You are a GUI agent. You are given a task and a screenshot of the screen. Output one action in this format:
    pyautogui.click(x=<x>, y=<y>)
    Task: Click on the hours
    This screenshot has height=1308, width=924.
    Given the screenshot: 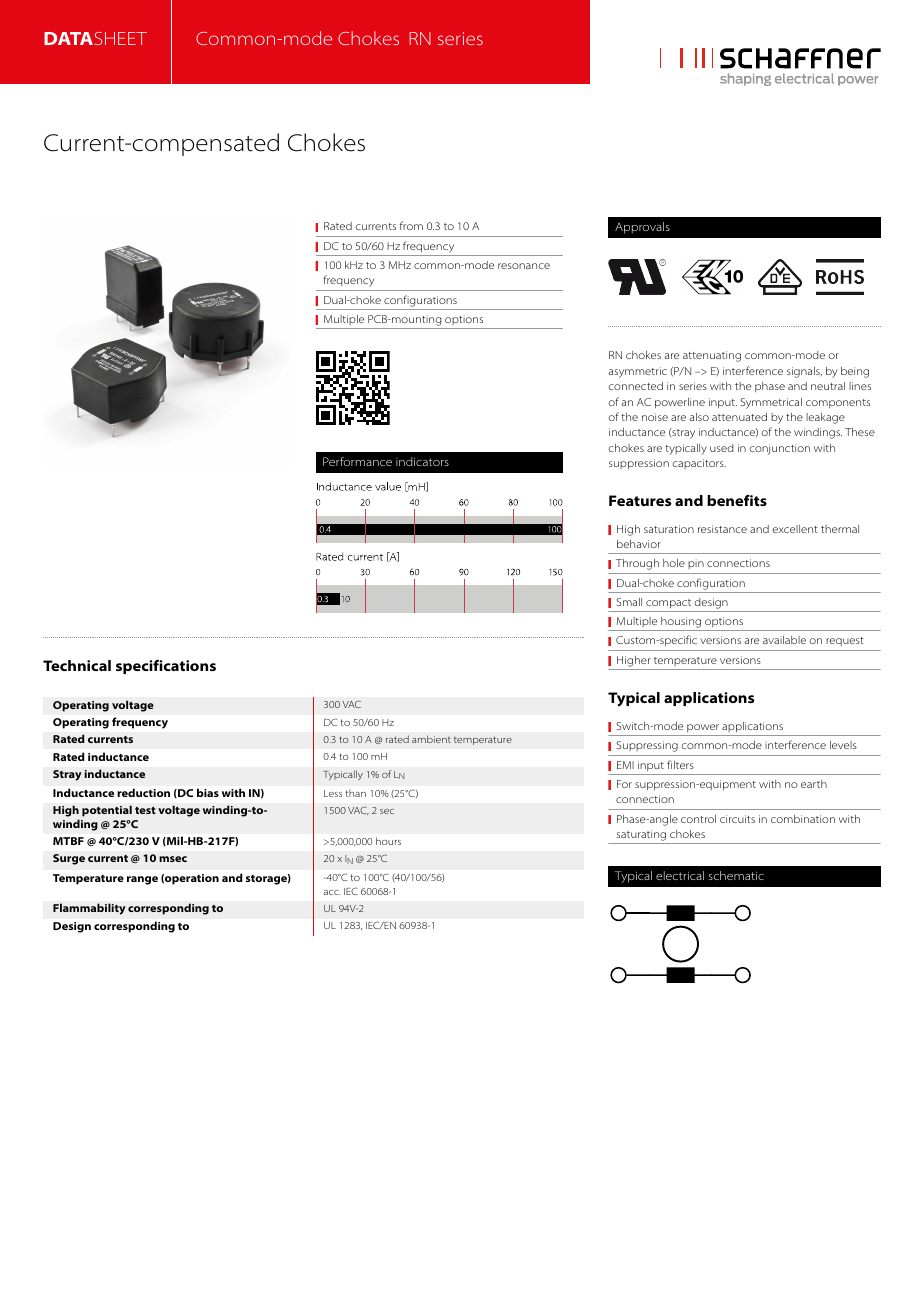 What is the action you would take?
    pyautogui.click(x=388, y=841)
